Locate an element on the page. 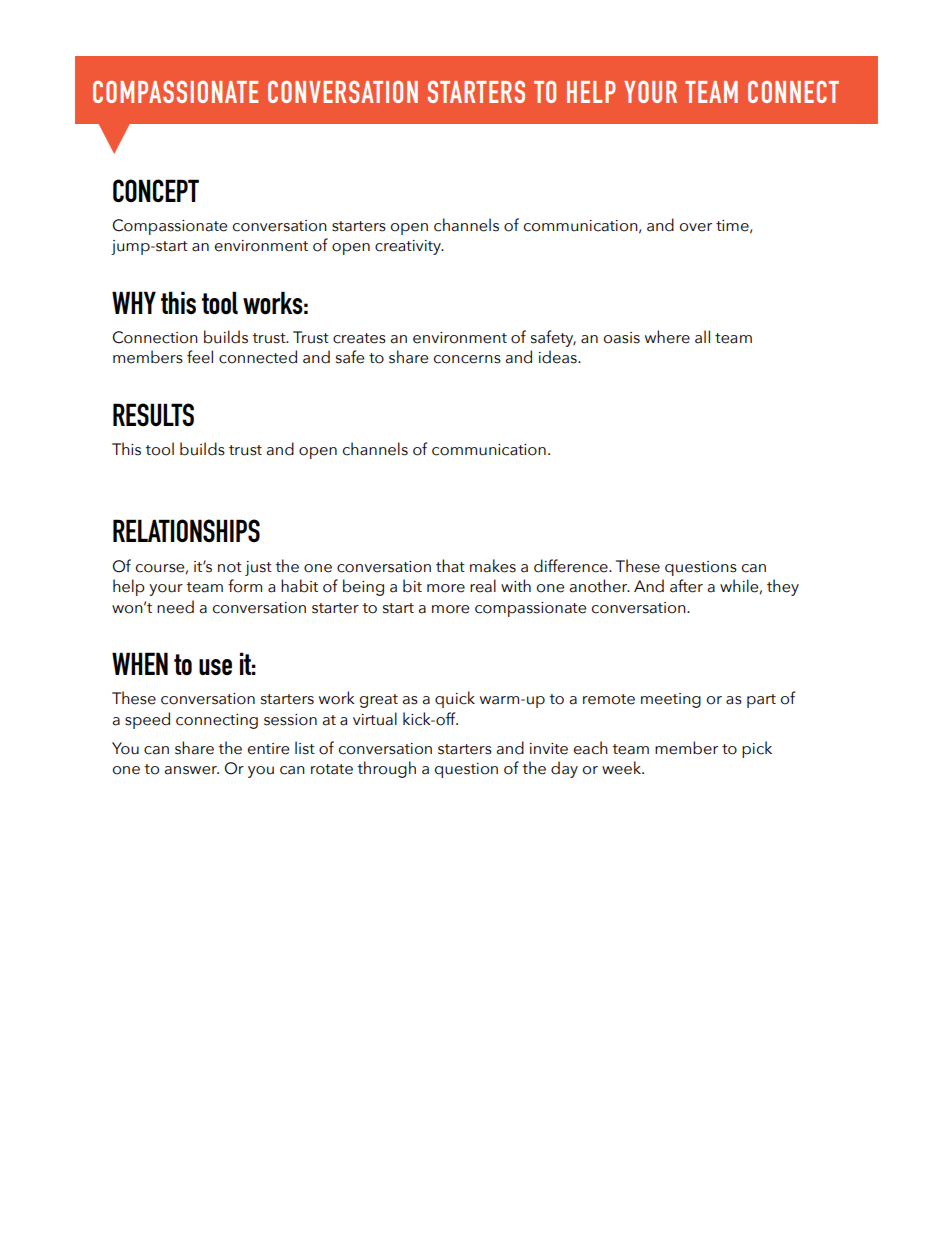 This document has height=1233, width=952. through is located at coordinates (386, 769).
